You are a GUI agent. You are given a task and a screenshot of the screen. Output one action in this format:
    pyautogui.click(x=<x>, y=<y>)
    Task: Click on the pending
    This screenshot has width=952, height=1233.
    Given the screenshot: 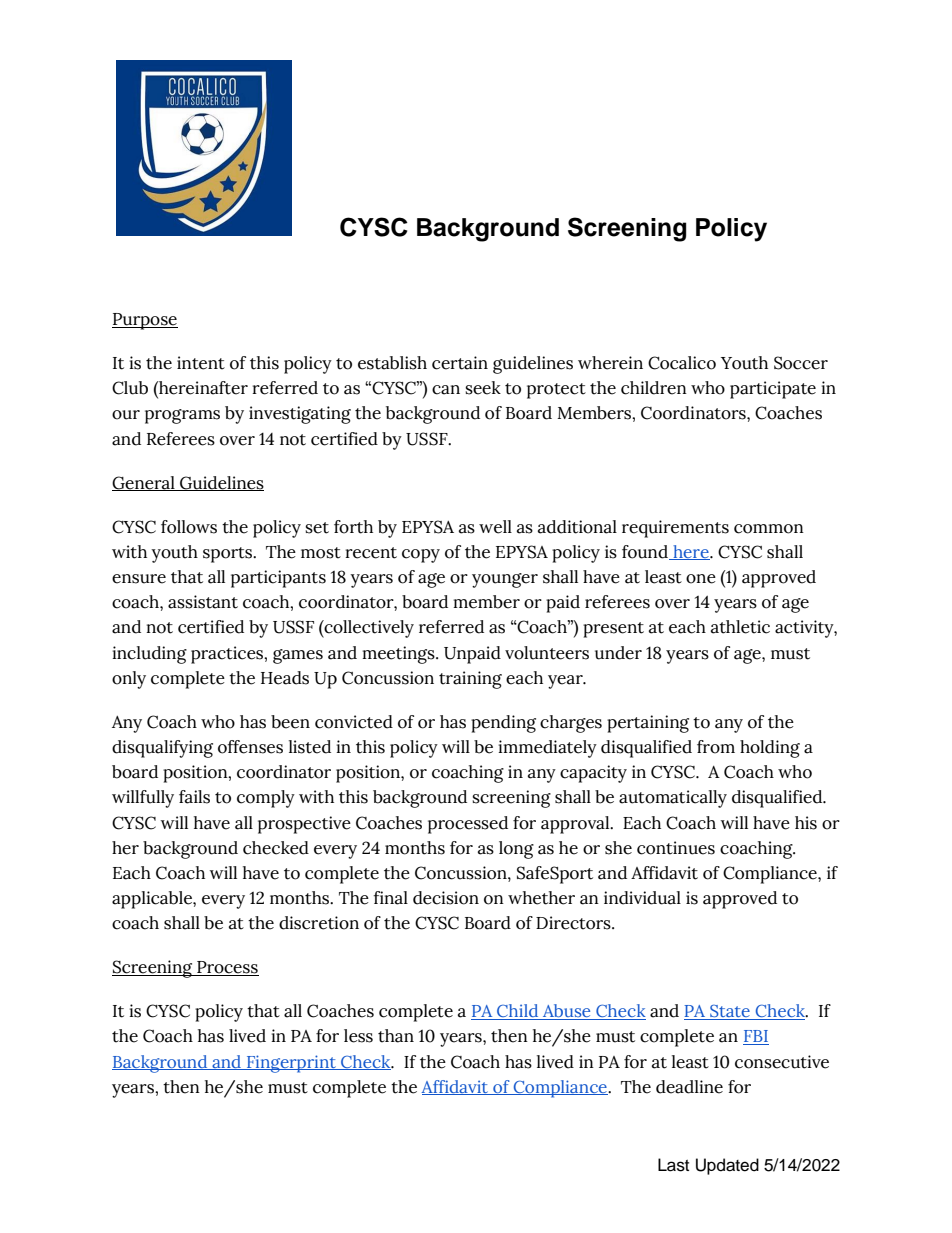 What is the action you would take?
    pyautogui.click(x=503, y=724)
